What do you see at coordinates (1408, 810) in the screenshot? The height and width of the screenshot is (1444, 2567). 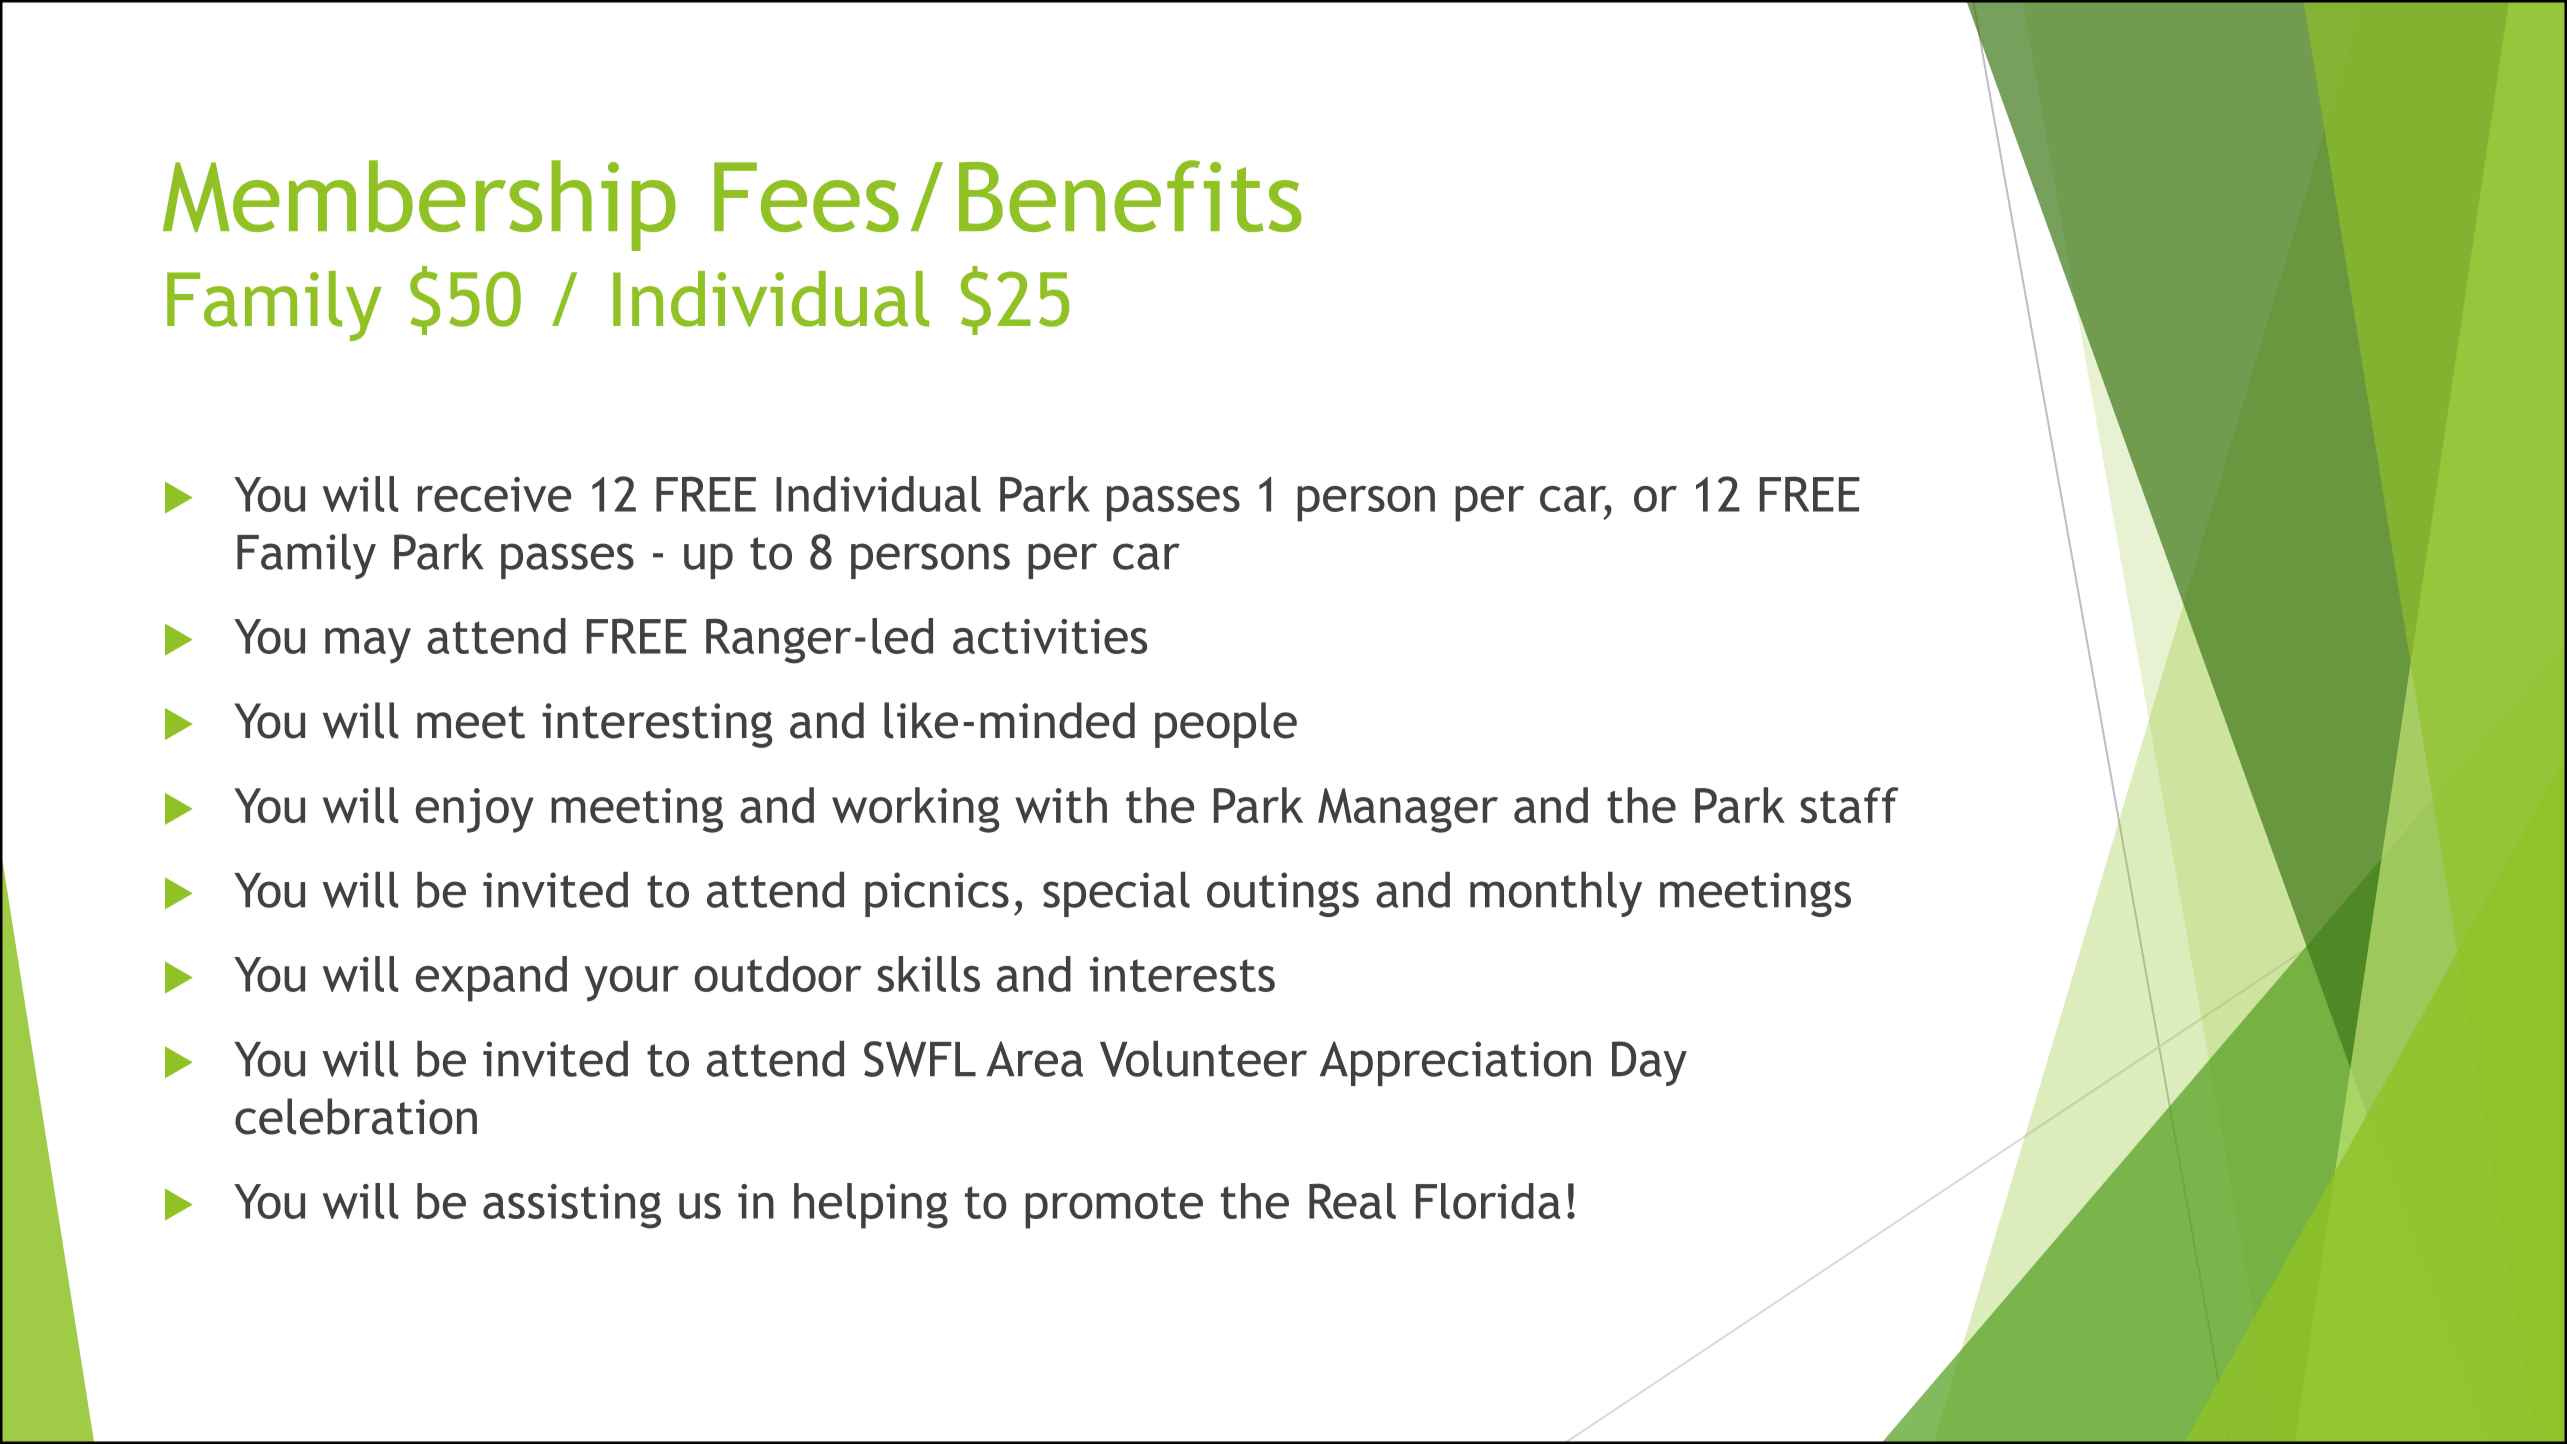 I see `Manager` at bounding box center [1408, 810].
